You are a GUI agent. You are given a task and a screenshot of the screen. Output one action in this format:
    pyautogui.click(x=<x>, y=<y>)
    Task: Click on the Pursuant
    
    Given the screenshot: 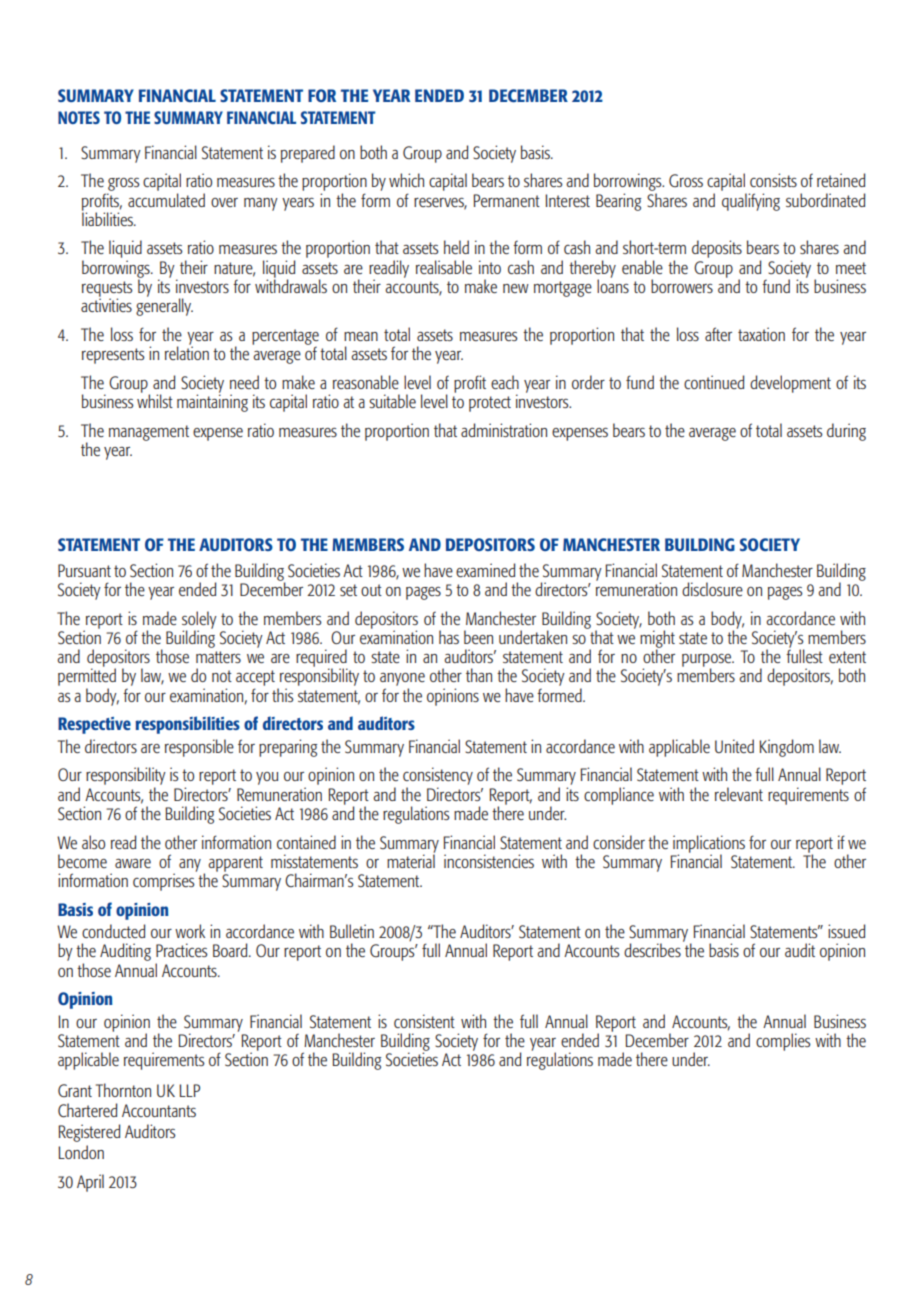 What is the action you would take?
    pyautogui.click(x=84, y=570)
